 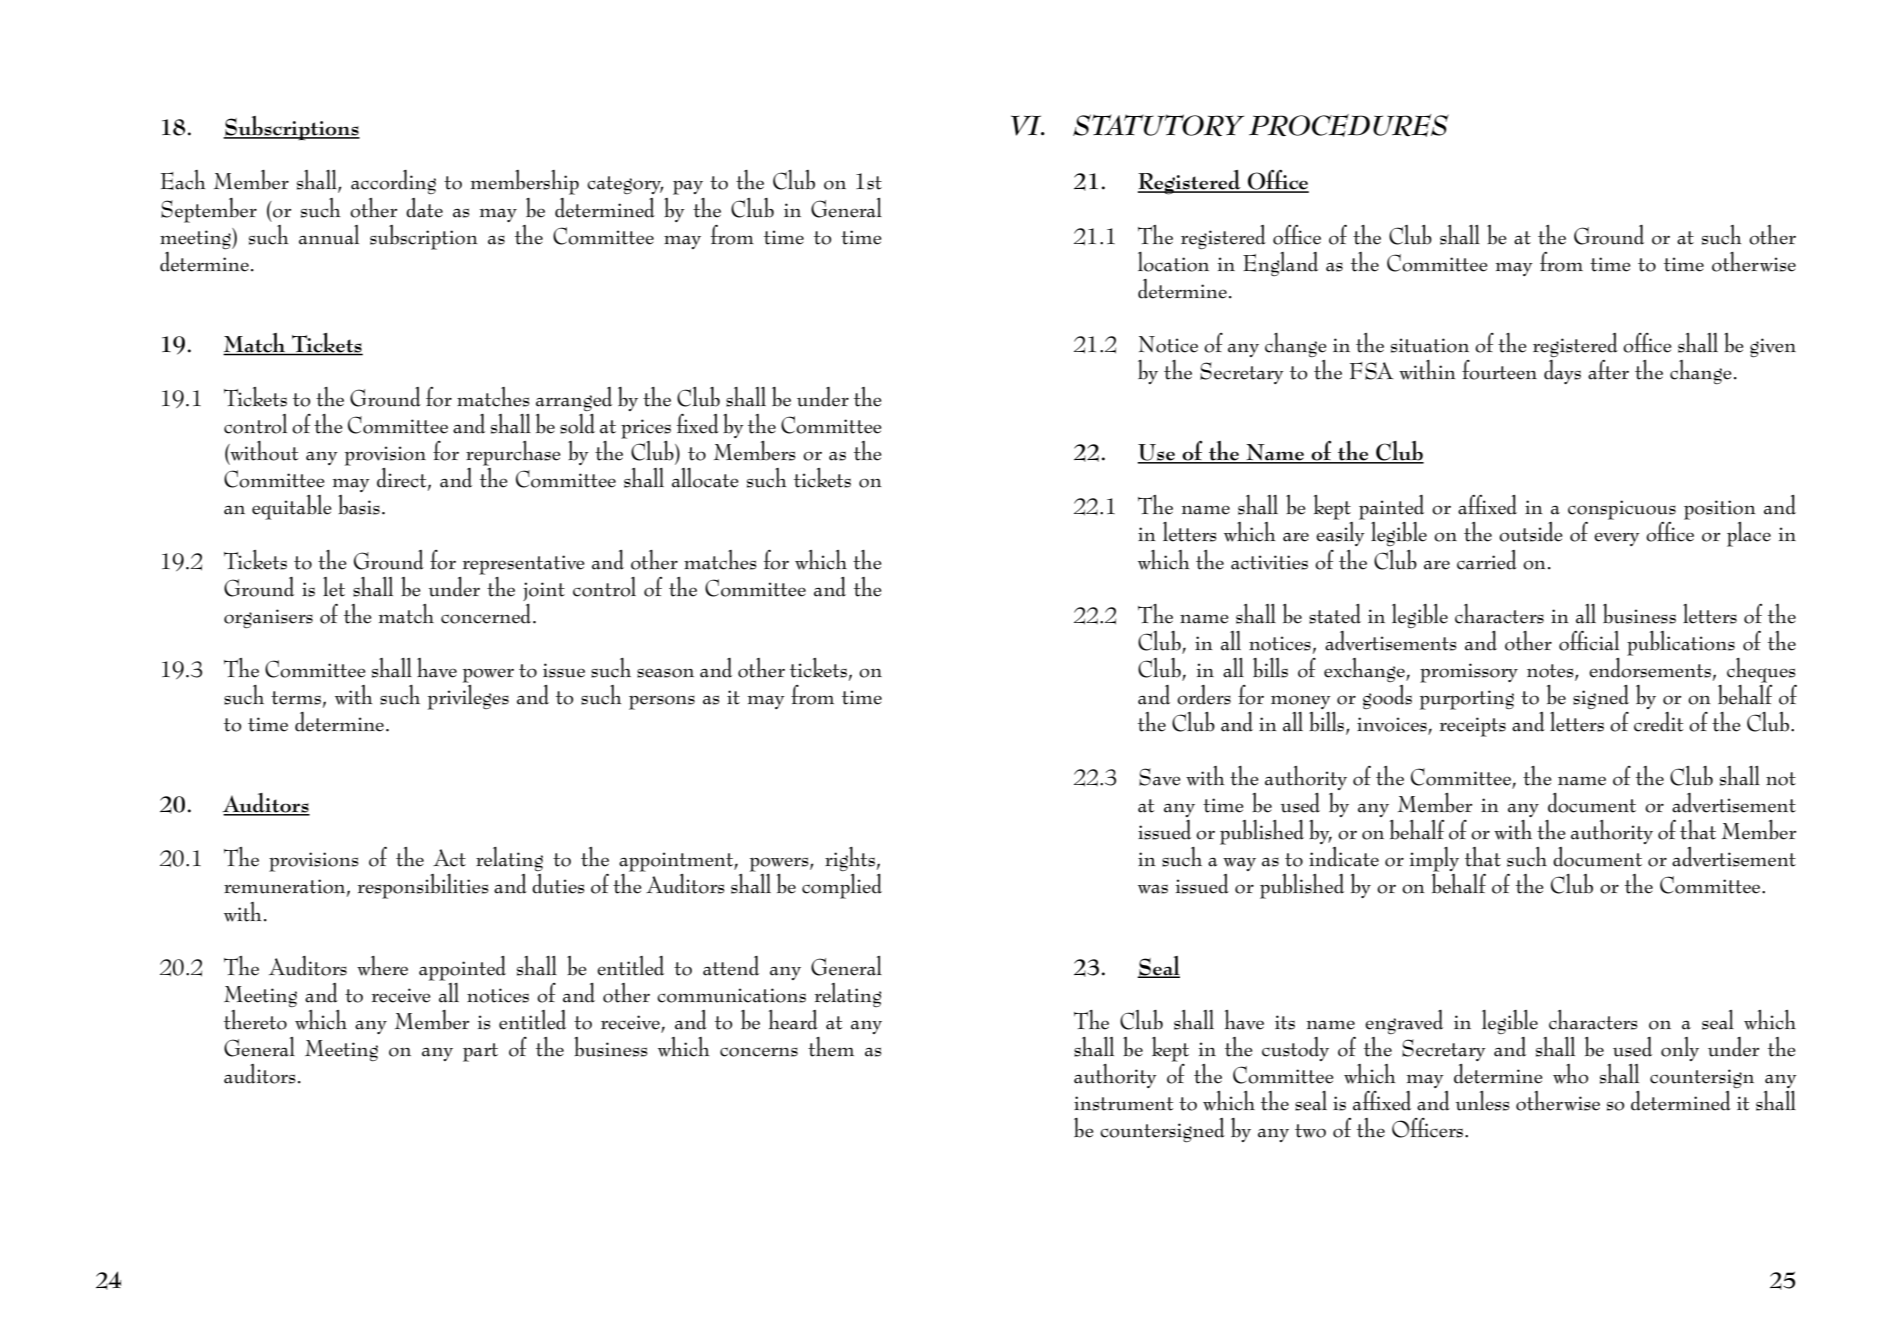 What do you see at coordinates (1622, 510) in the screenshot?
I see `conspicuous` at bounding box center [1622, 510].
